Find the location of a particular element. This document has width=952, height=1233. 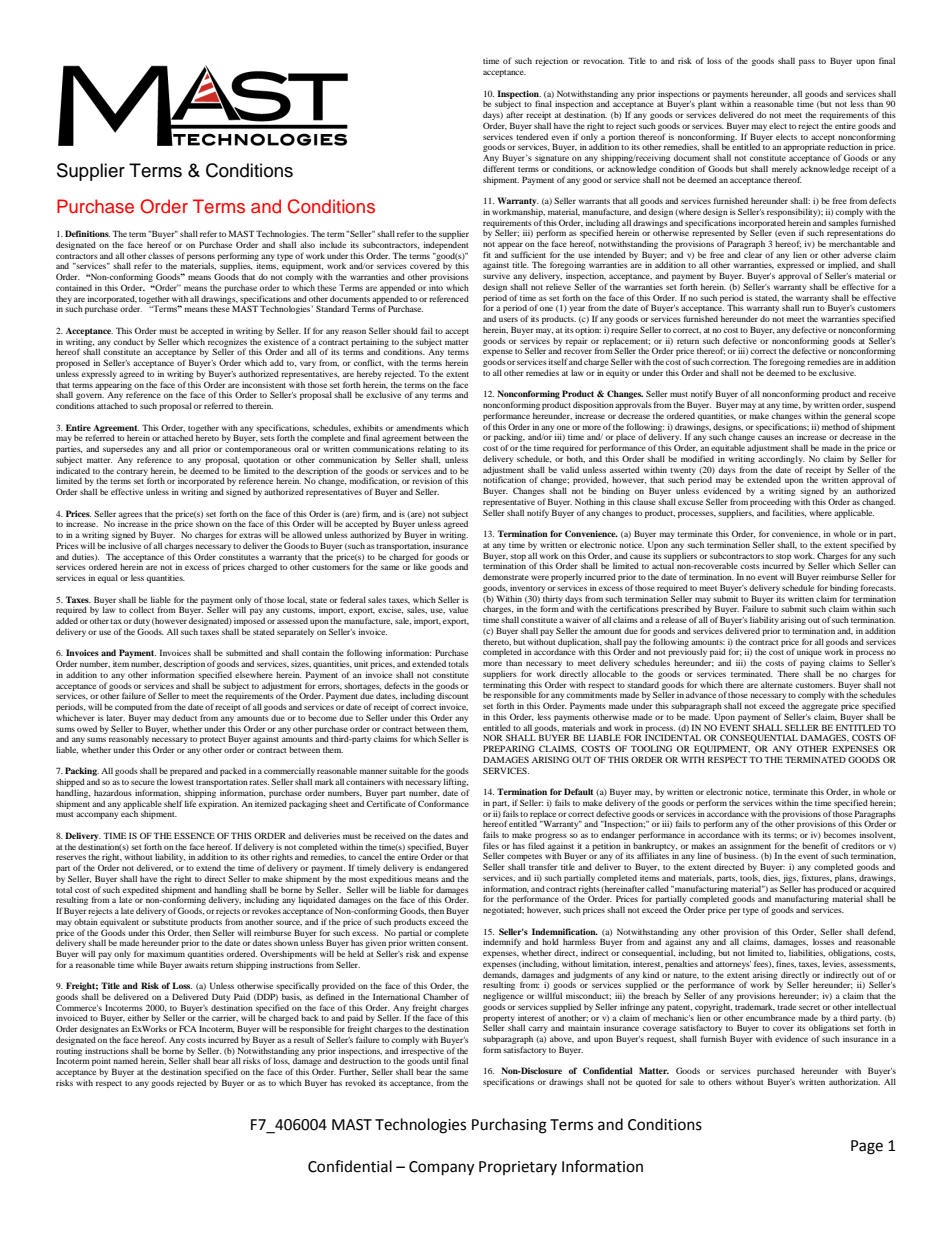

expedited is located at coordinates (141, 890).
